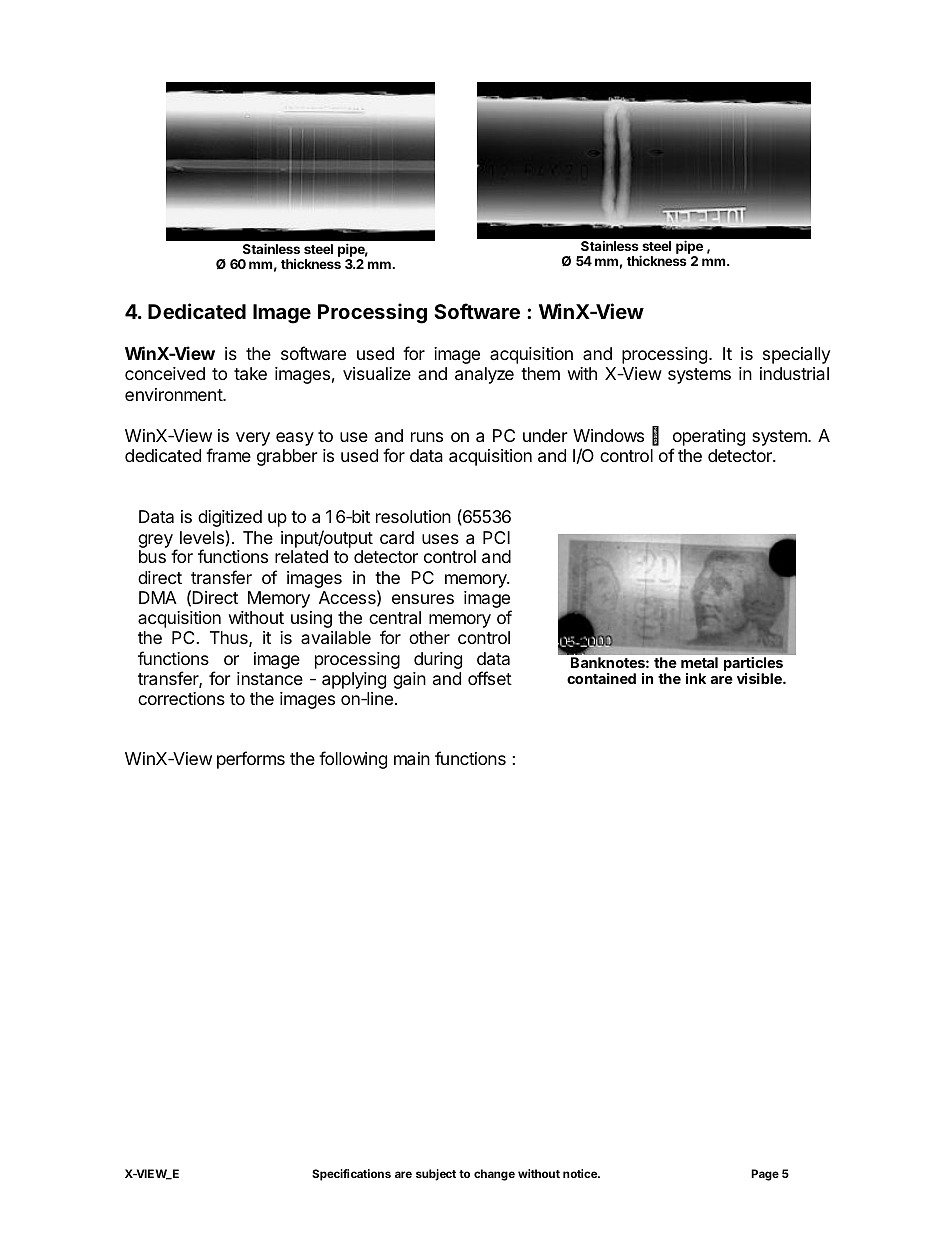 This page has width=952, height=1233. I want to click on main, so click(412, 759).
